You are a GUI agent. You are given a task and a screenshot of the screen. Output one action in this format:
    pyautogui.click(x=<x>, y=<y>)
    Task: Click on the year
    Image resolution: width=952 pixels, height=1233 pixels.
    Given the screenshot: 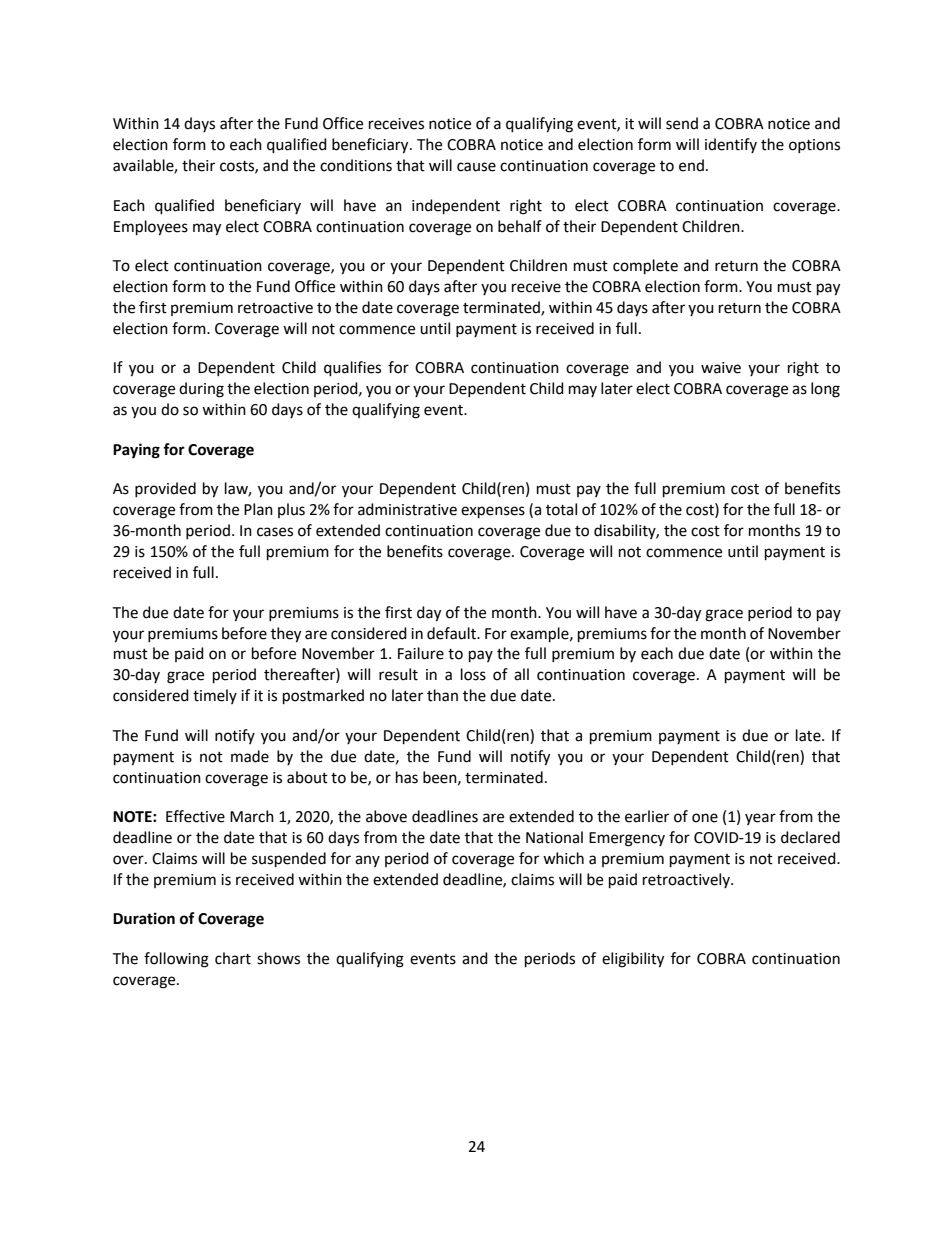 What is the action you would take?
    pyautogui.click(x=760, y=819)
